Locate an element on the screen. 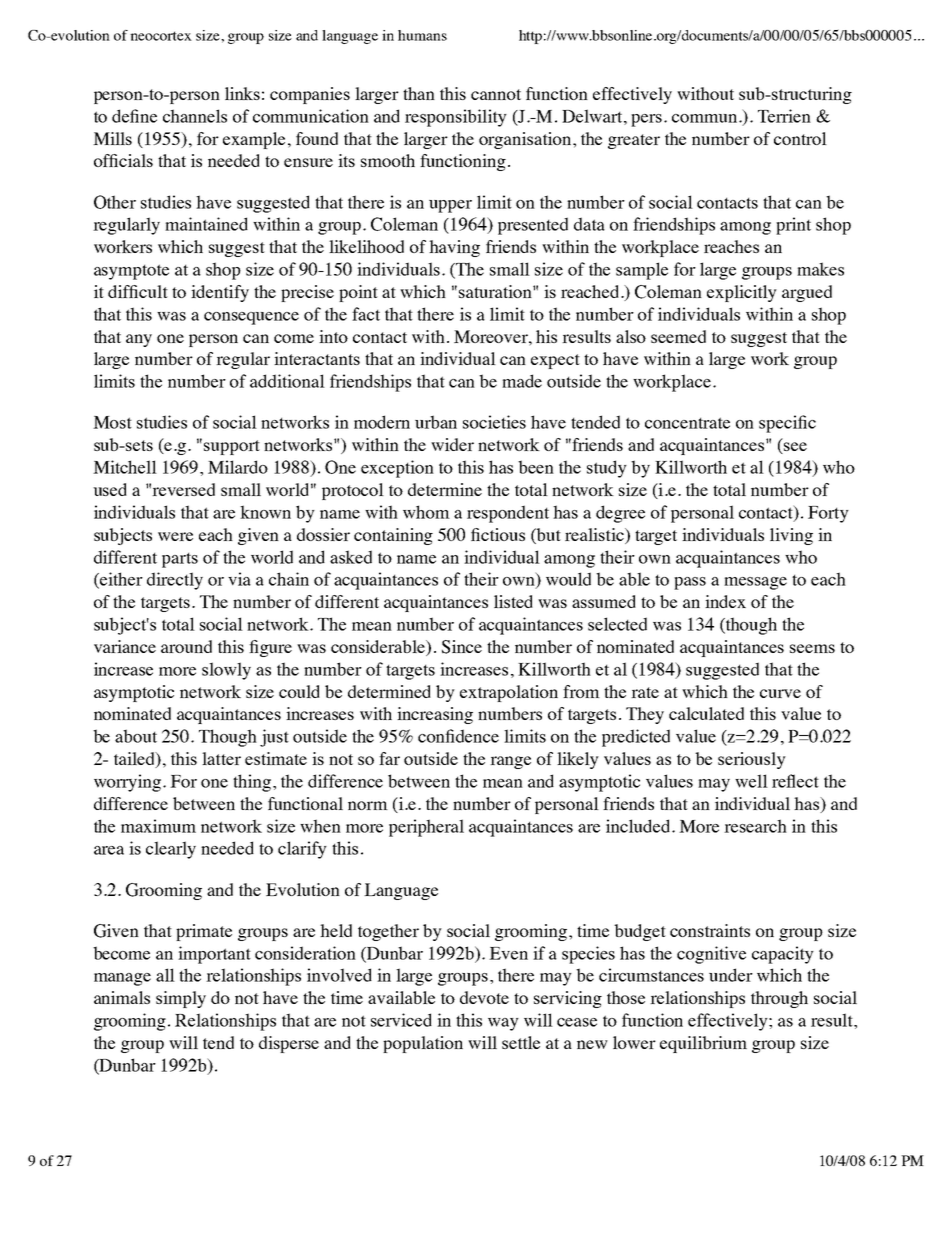 The image size is (952, 1233). devote is located at coordinates (484, 997).
